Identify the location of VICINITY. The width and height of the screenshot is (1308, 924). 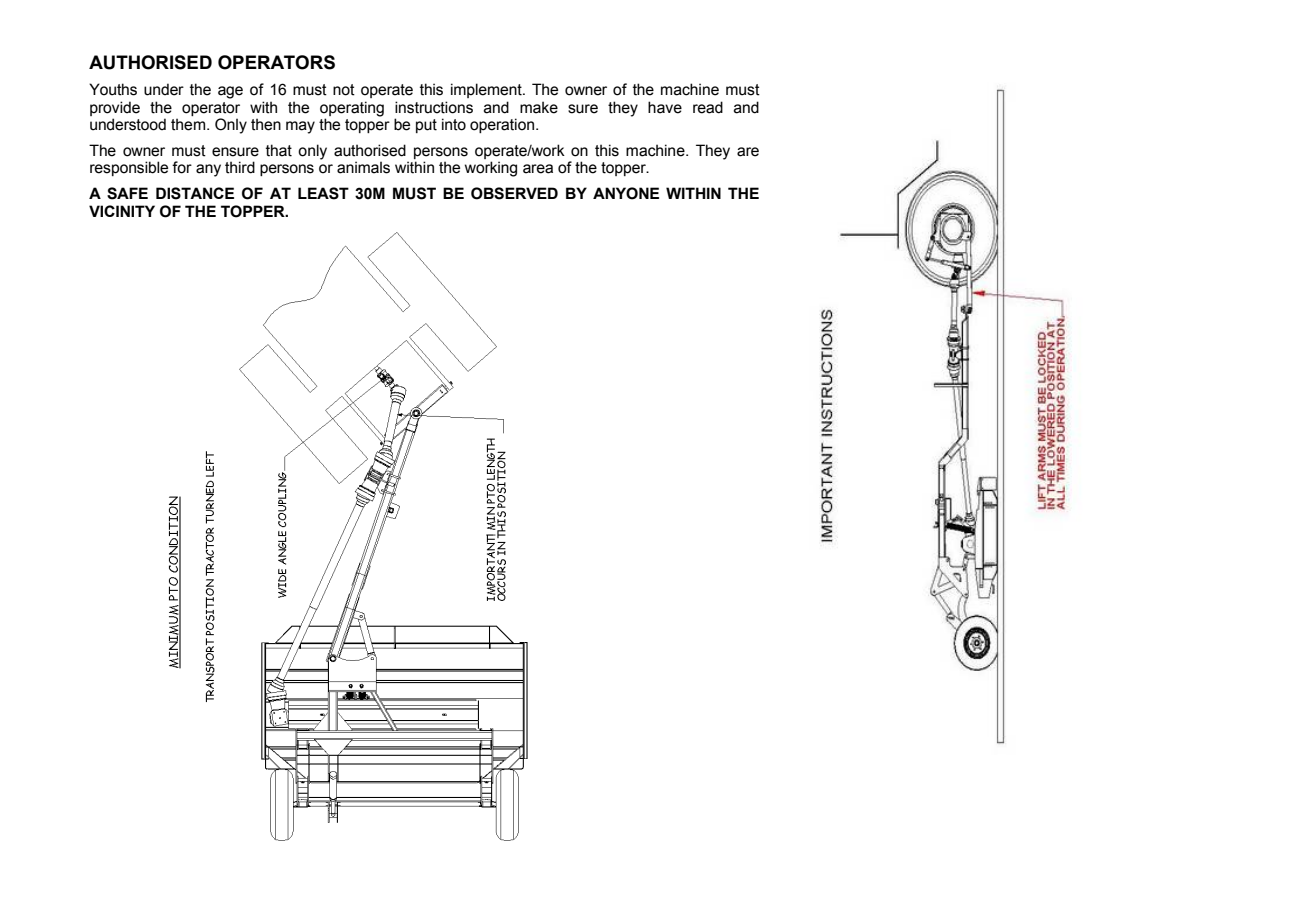
(122, 211).
